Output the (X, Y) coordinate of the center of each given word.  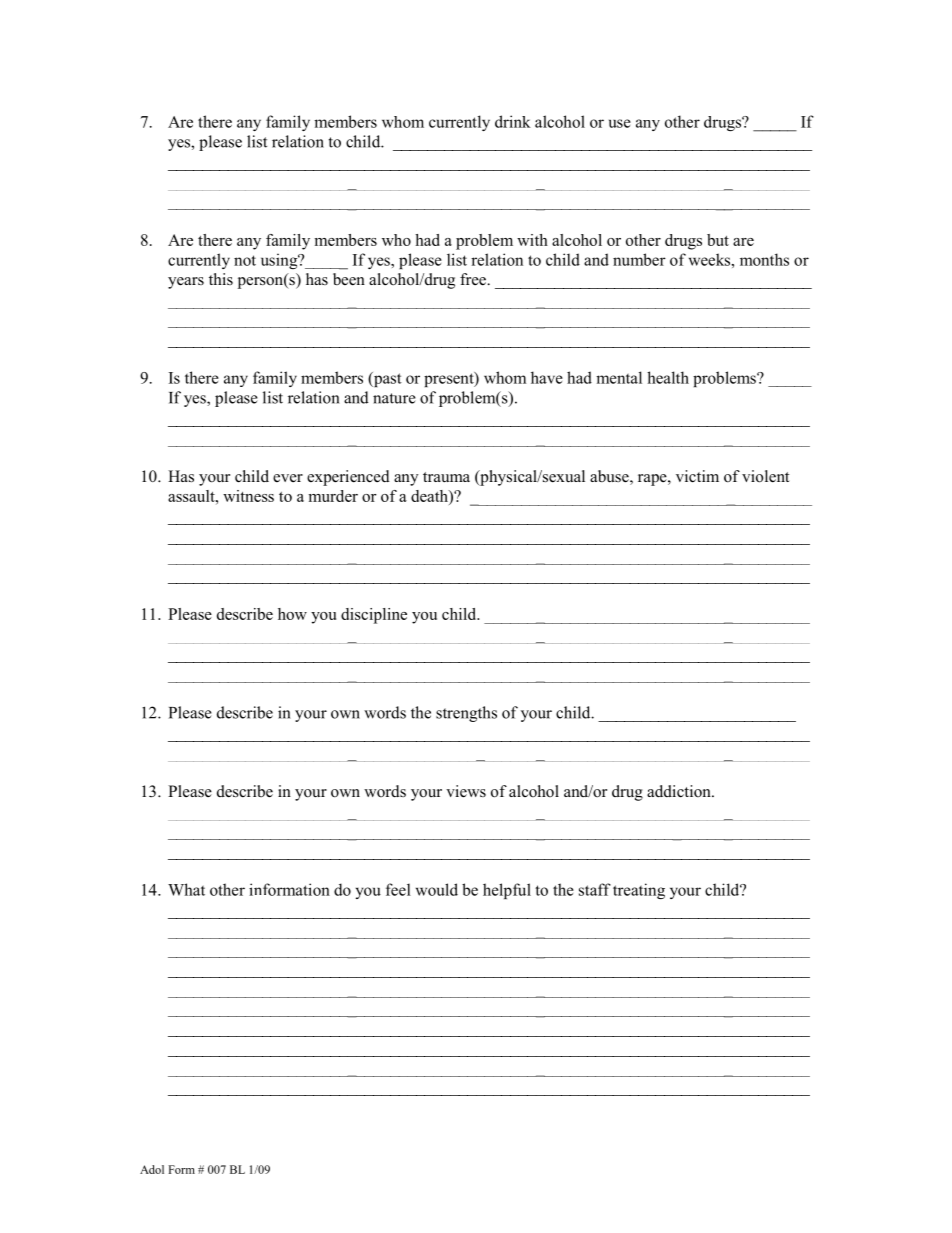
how (292, 614)
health (668, 377)
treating (639, 891)
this (221, 279)
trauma (446, 477)
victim (697, 476)
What (186, 889)
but (718, 240)
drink (513, 121)
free (474, 279)
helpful (507, 891)
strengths (466, 714)
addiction (680, 791)
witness (248, 496)
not (245, 260)
